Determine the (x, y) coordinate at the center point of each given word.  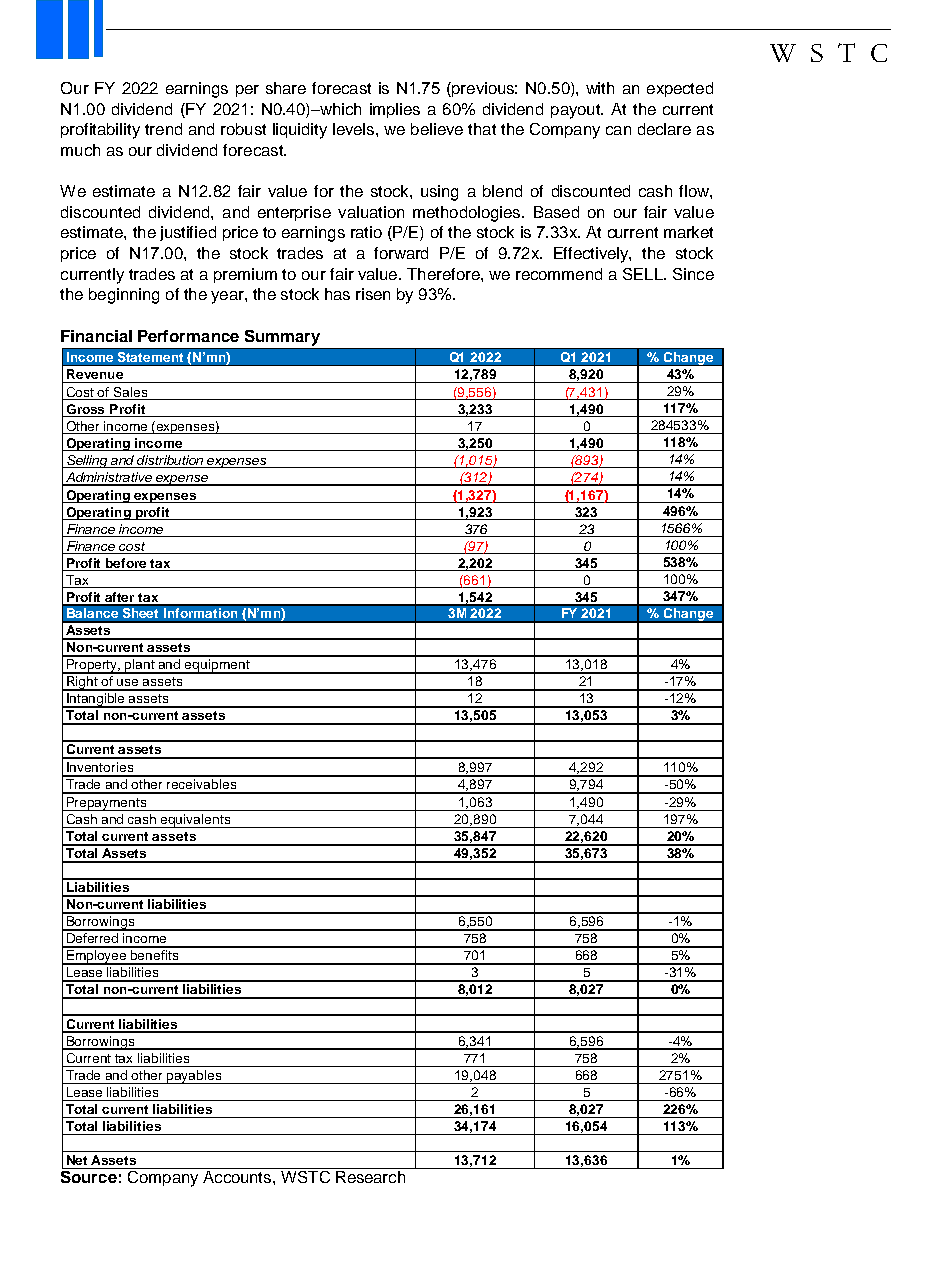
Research (370, 1177)
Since (693, 274)
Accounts (238, 1177)
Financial (96, 336)
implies (395, 110)
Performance (188, 336)
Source (89, 1177)
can (618, 130)
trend (163, 129)
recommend (559, 274)
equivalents (195, 821)
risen (373, 294)
